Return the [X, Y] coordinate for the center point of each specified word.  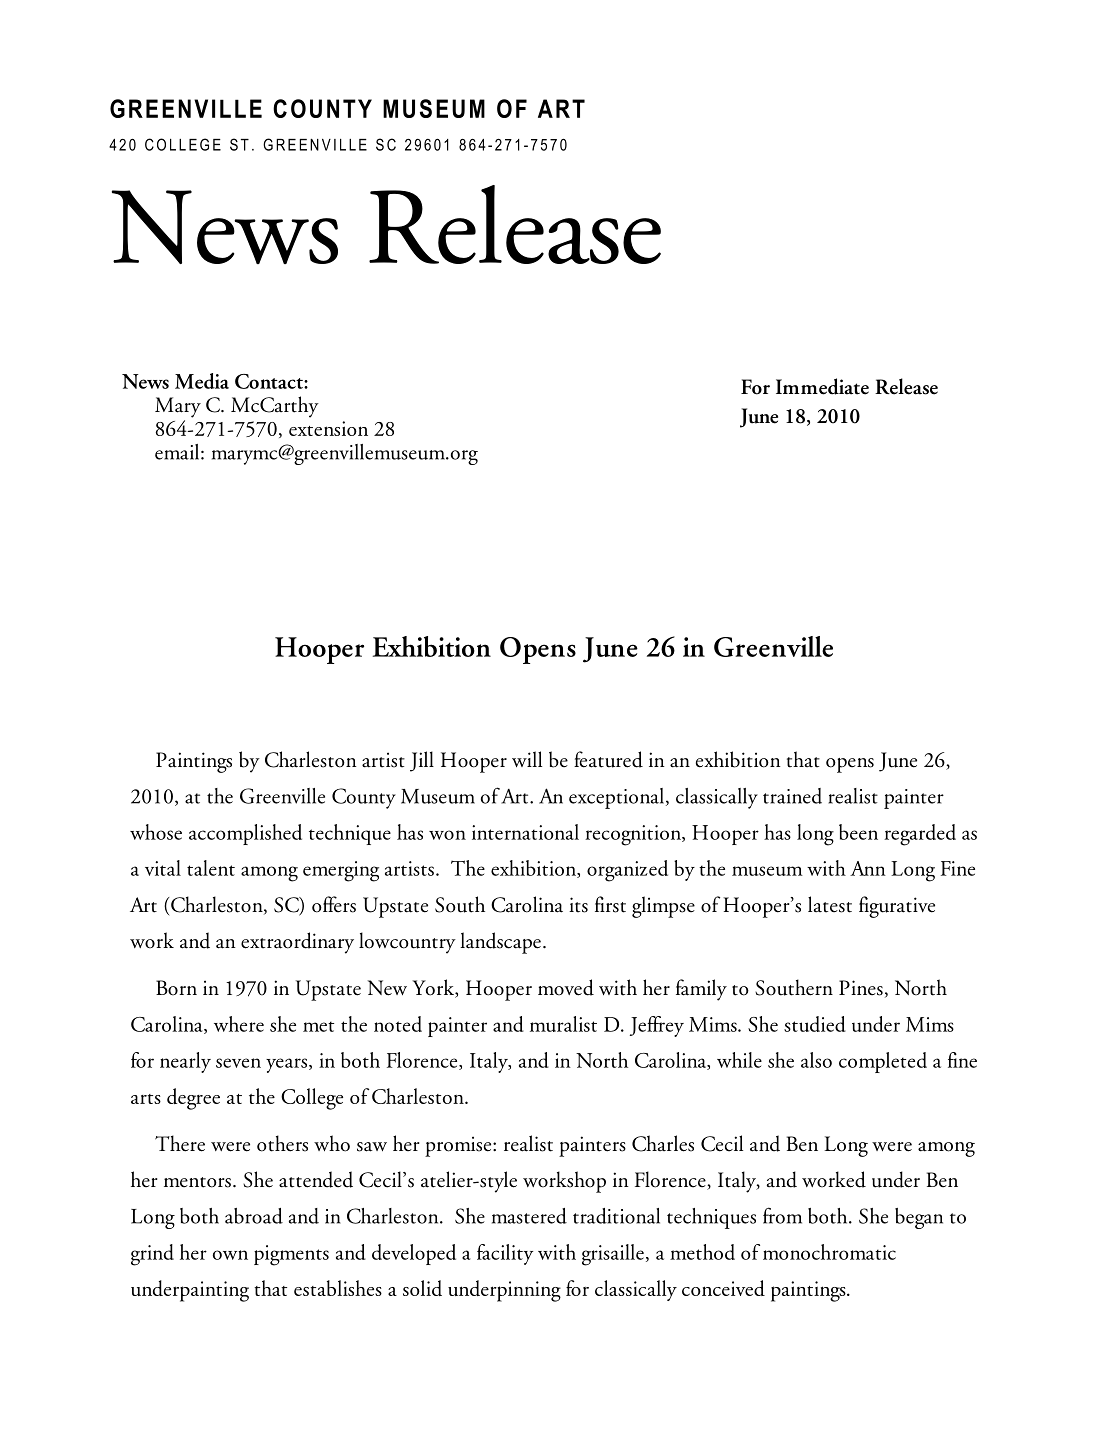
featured [608, 759]
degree [193, 1099]
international [525, 832]
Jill [422, 761]
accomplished [245, 834]
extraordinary [297, 943]
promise [459, 1146]
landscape [500, 943]
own [230, 1255]
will [527, 759]
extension [328, 428]
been [858, 832]
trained [792, 796]
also [816, 1060]
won [447, 835]
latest [830, 904]
